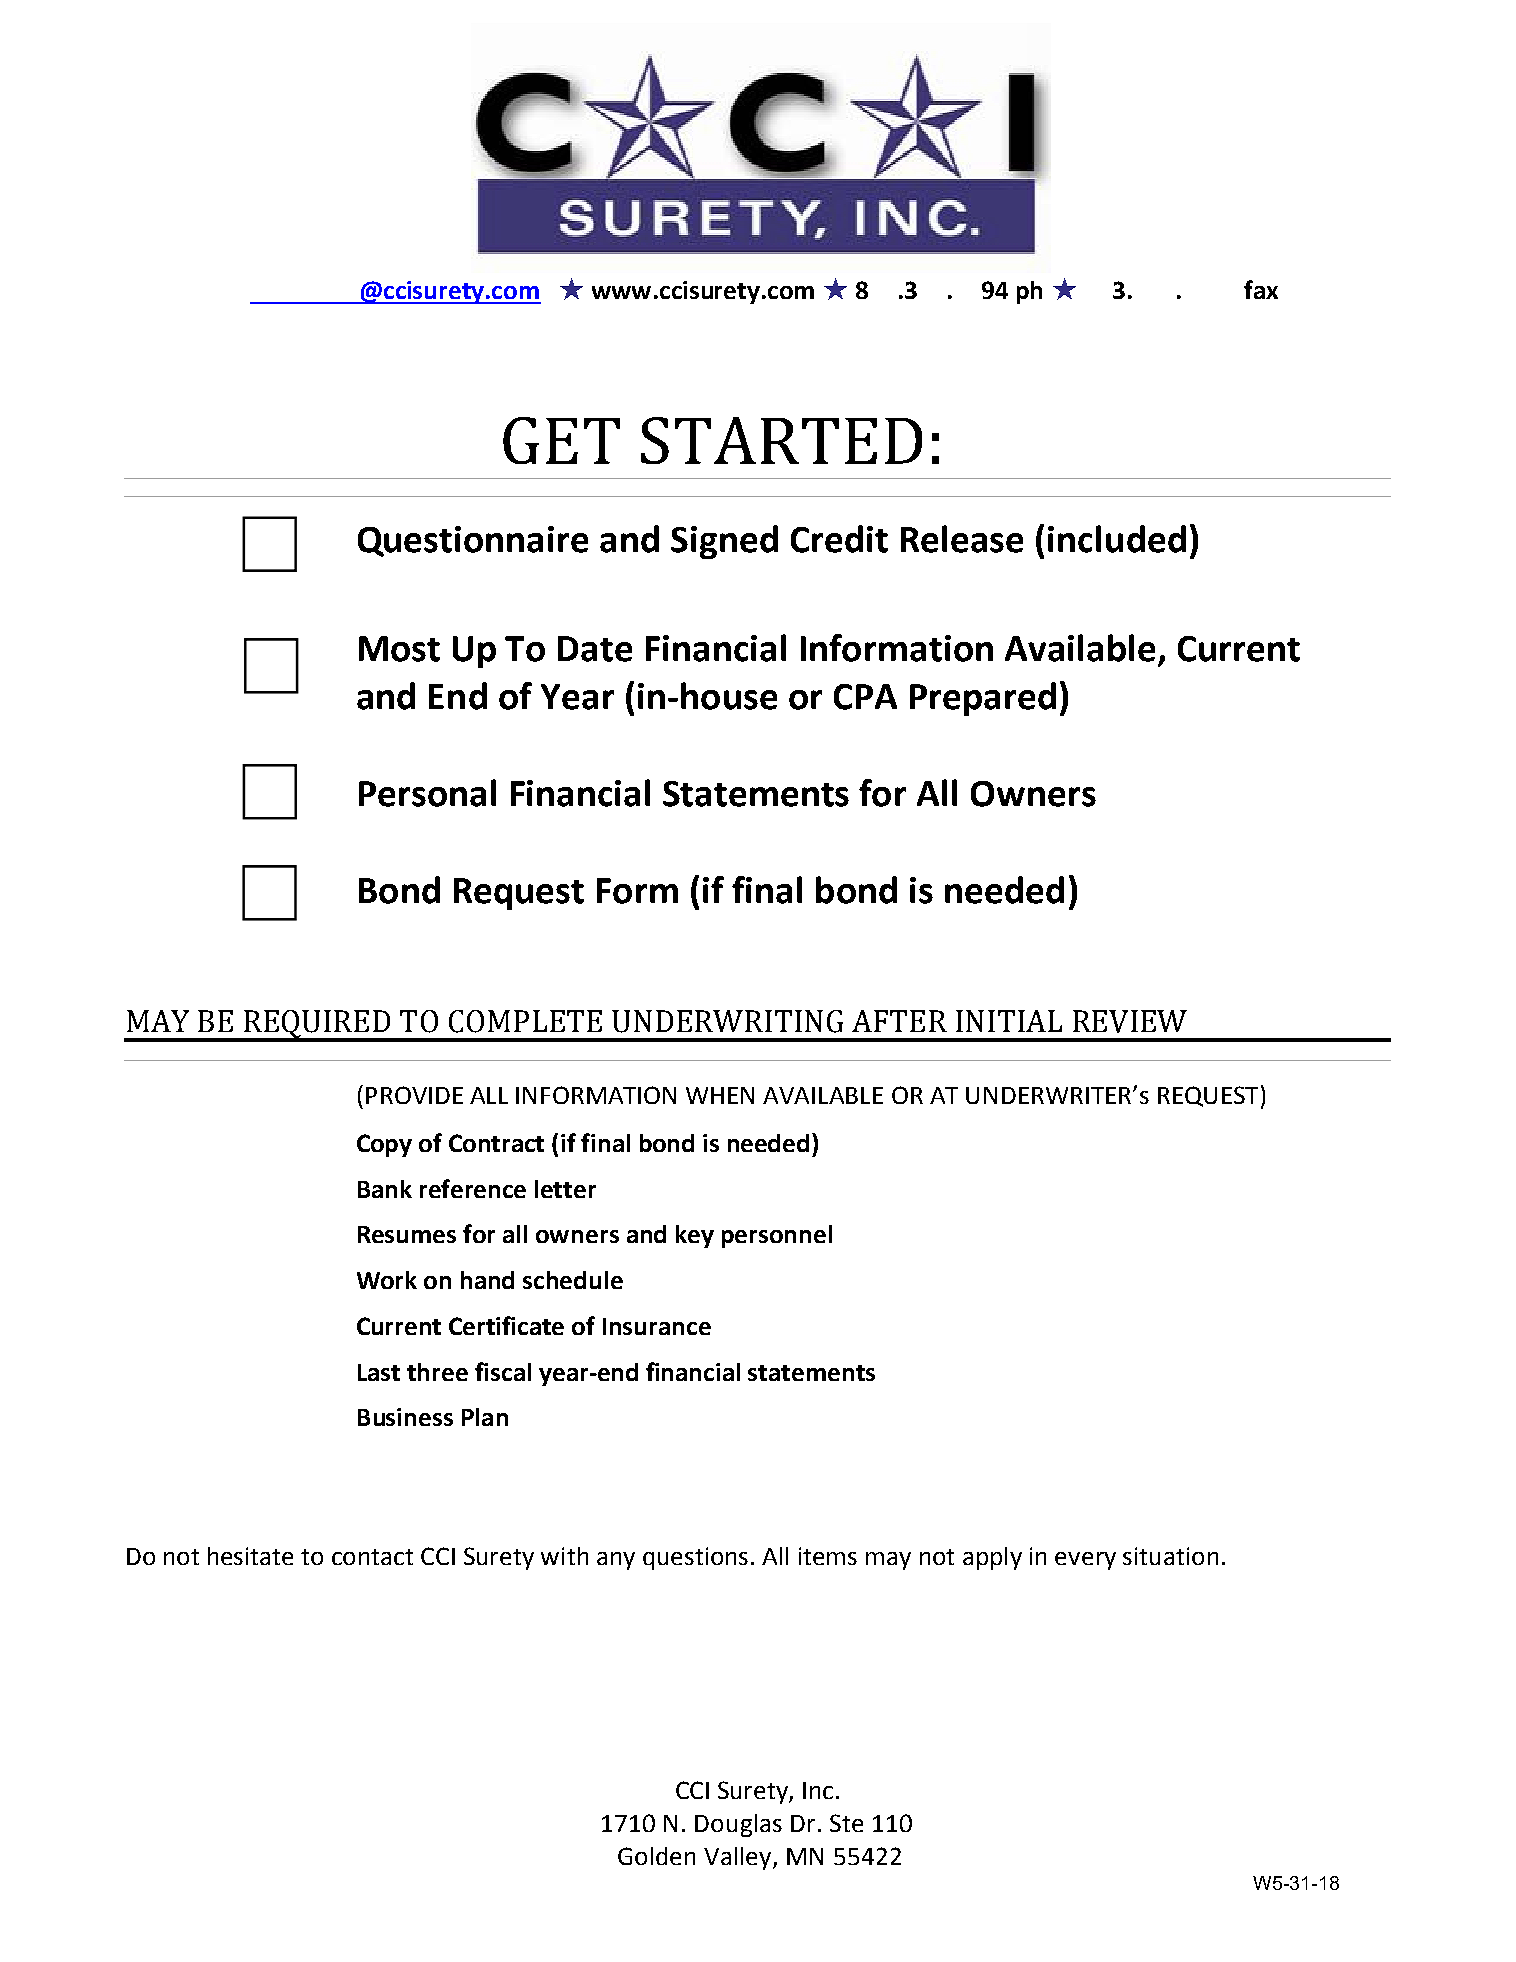 The image size is (1516, 1962). What do you see at coordinates (777, 1236) in the page?
I see `personnel` at bounding box center [777, 1236].
